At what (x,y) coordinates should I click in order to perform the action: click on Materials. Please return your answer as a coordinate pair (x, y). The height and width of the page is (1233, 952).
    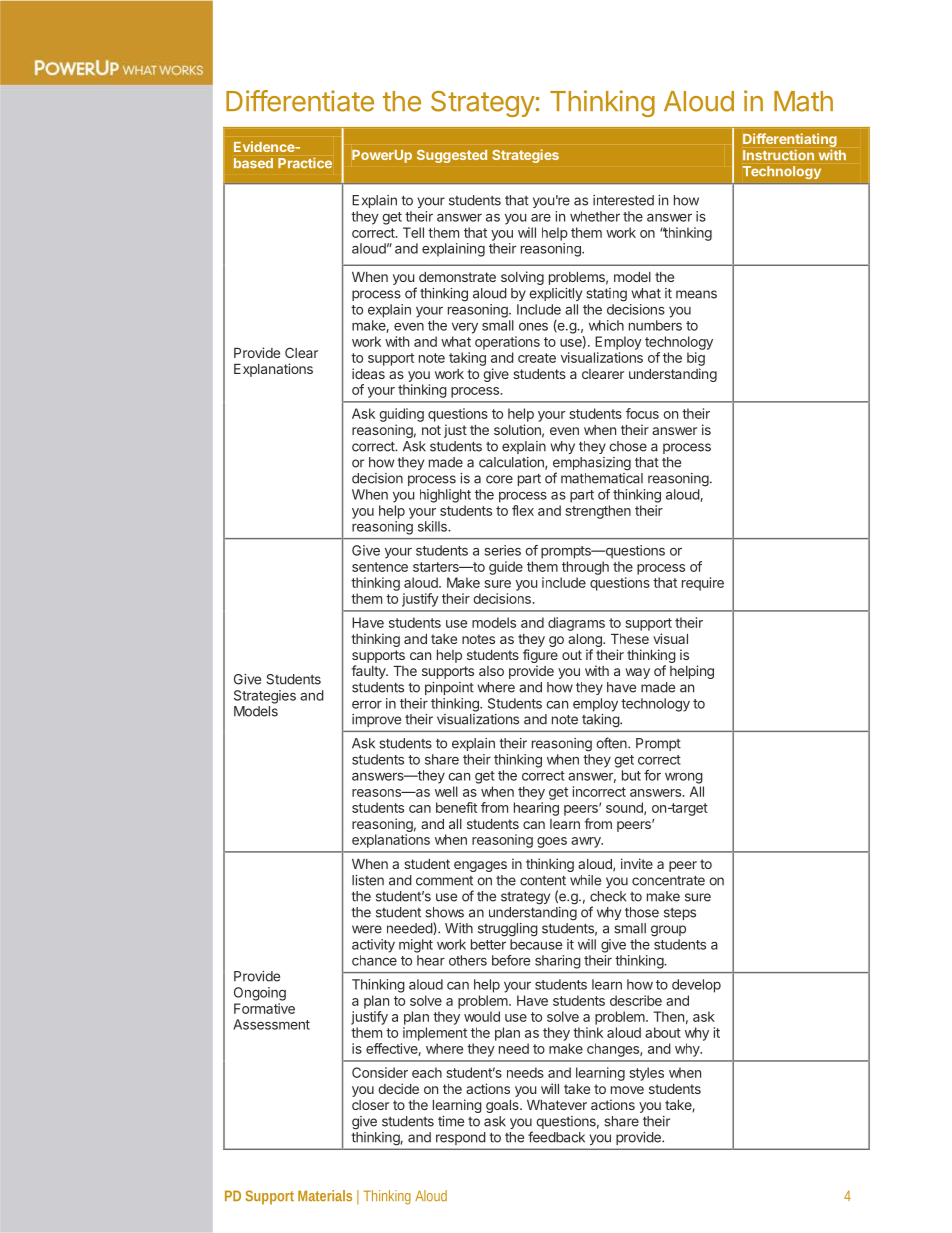
    Looking at the image, I should click on (325, 1196).
